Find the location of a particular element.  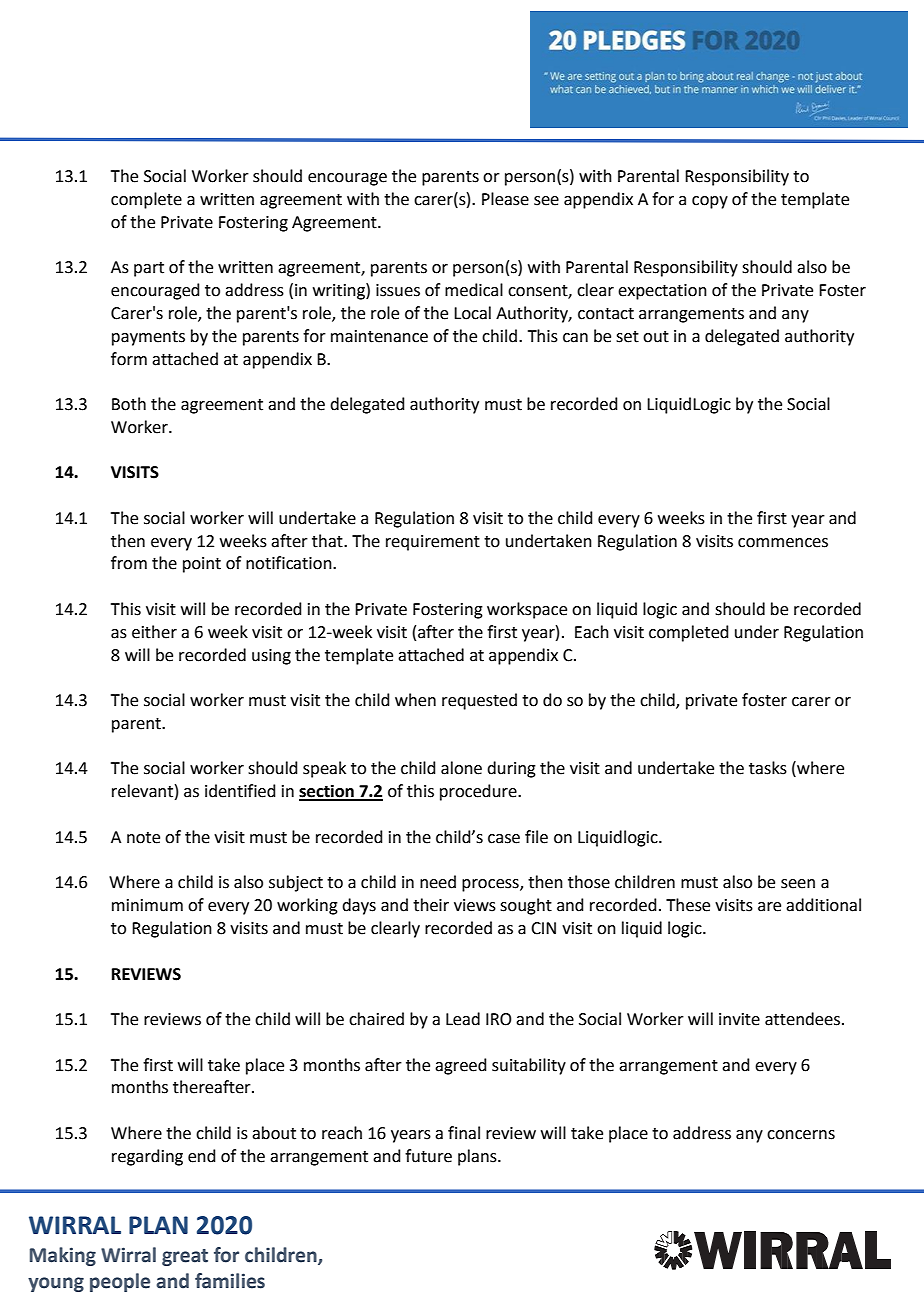

part is located at coordinates (149, 269).
